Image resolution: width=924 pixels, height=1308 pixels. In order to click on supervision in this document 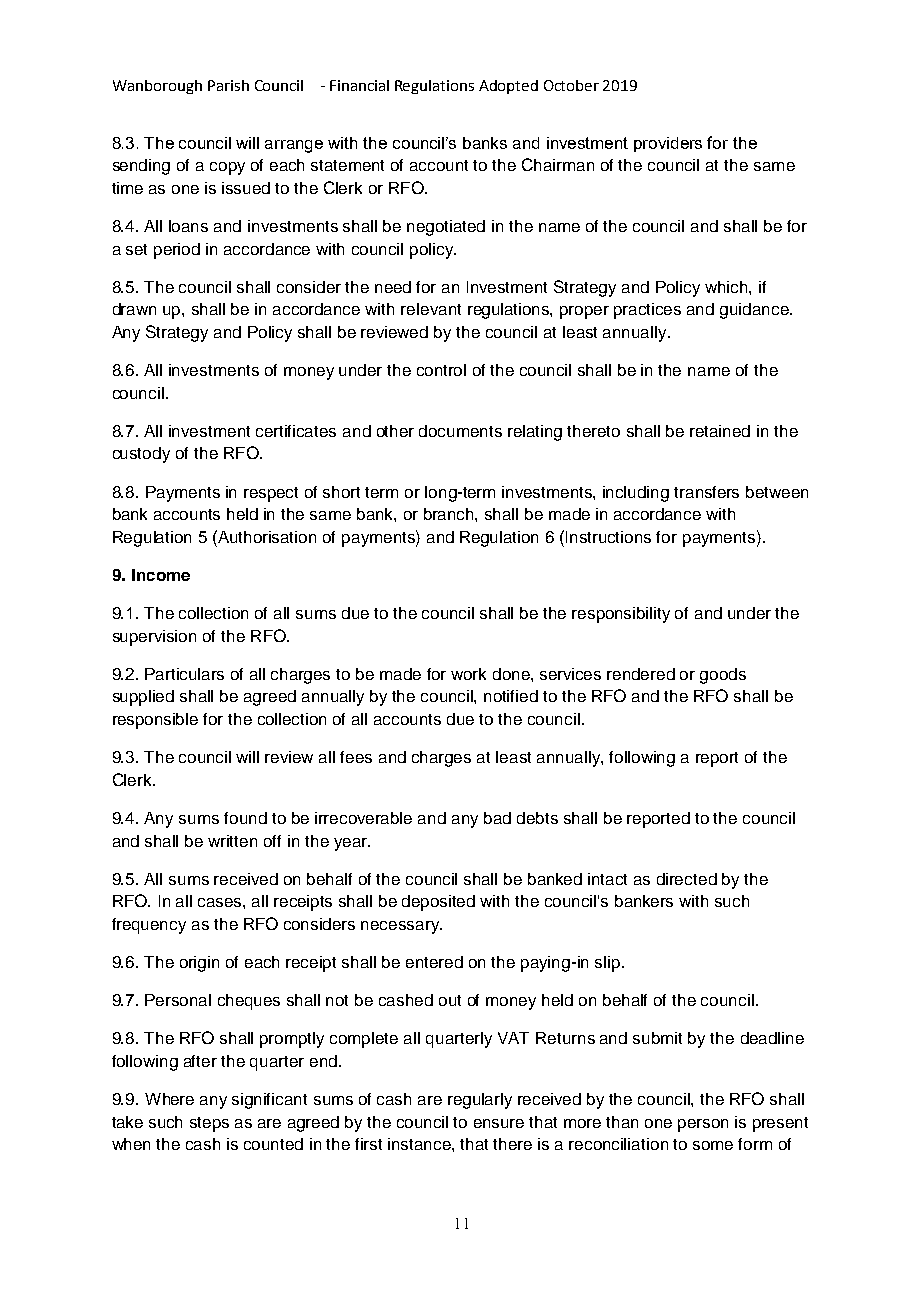, I will do `click(154, 638)`.
